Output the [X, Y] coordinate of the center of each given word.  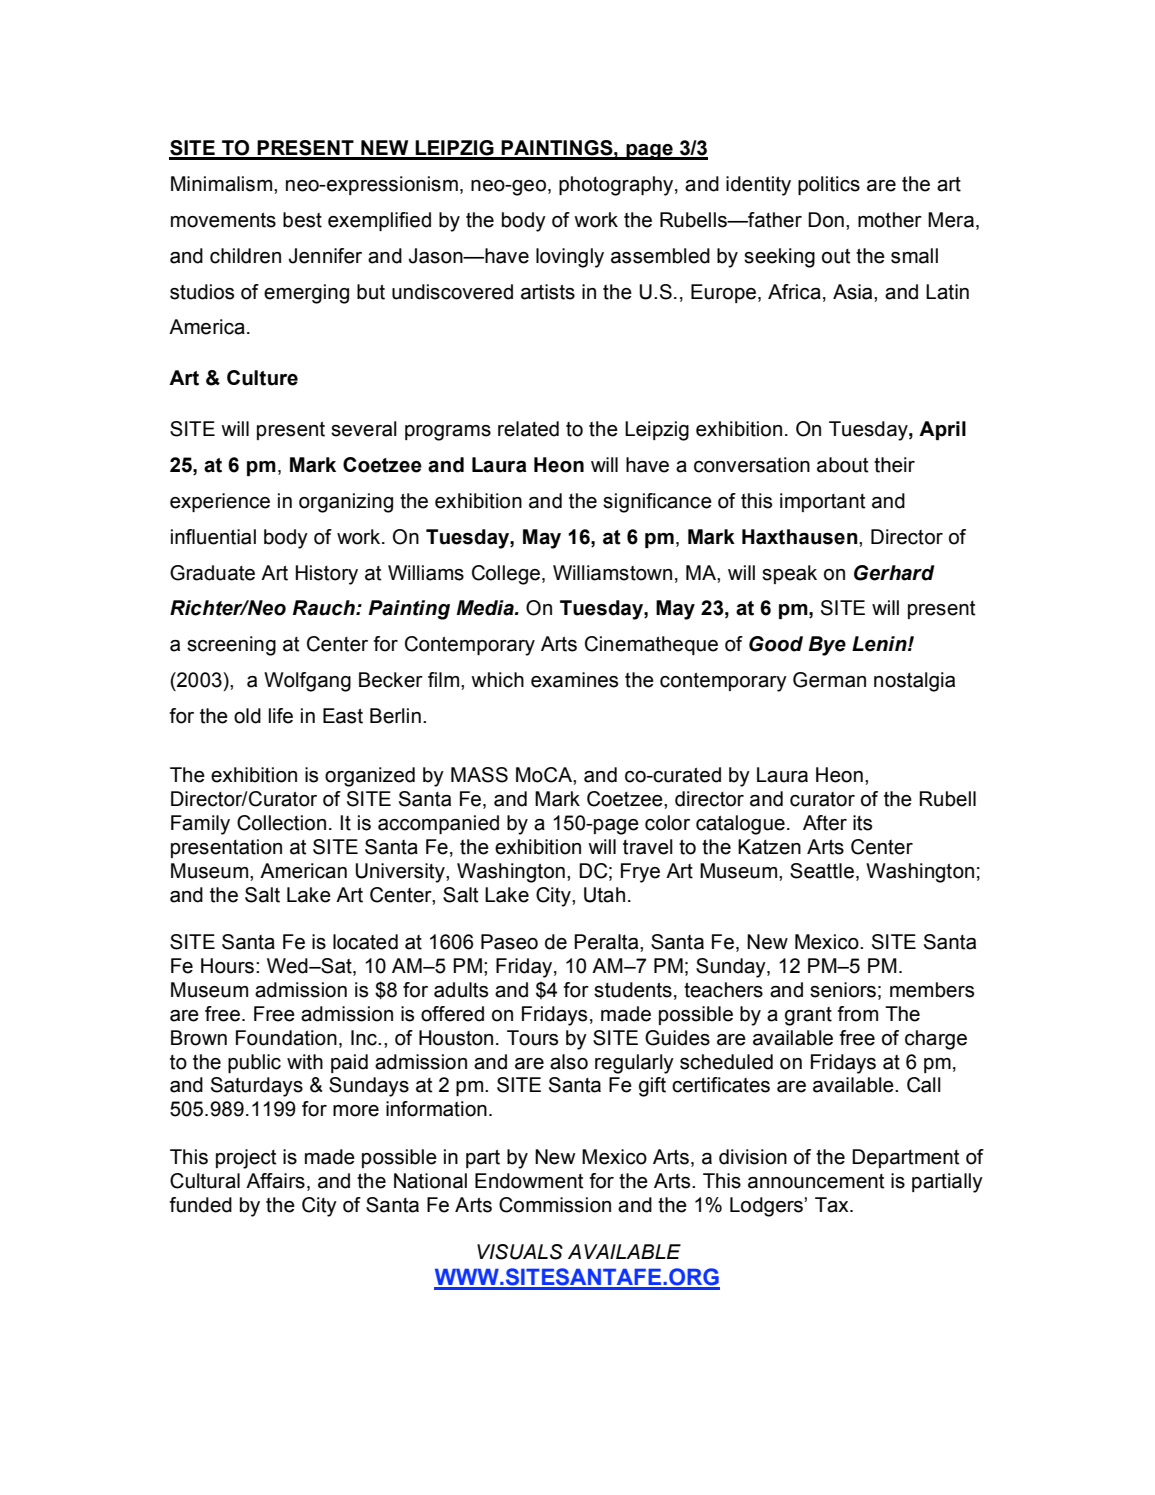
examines [574, 680]
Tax [833, 1205]
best [302, 220]
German [829, 680]
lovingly [570, 258]
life [281, 716]
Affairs [275, 1181]
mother [890, 220]
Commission [555, 1205]
